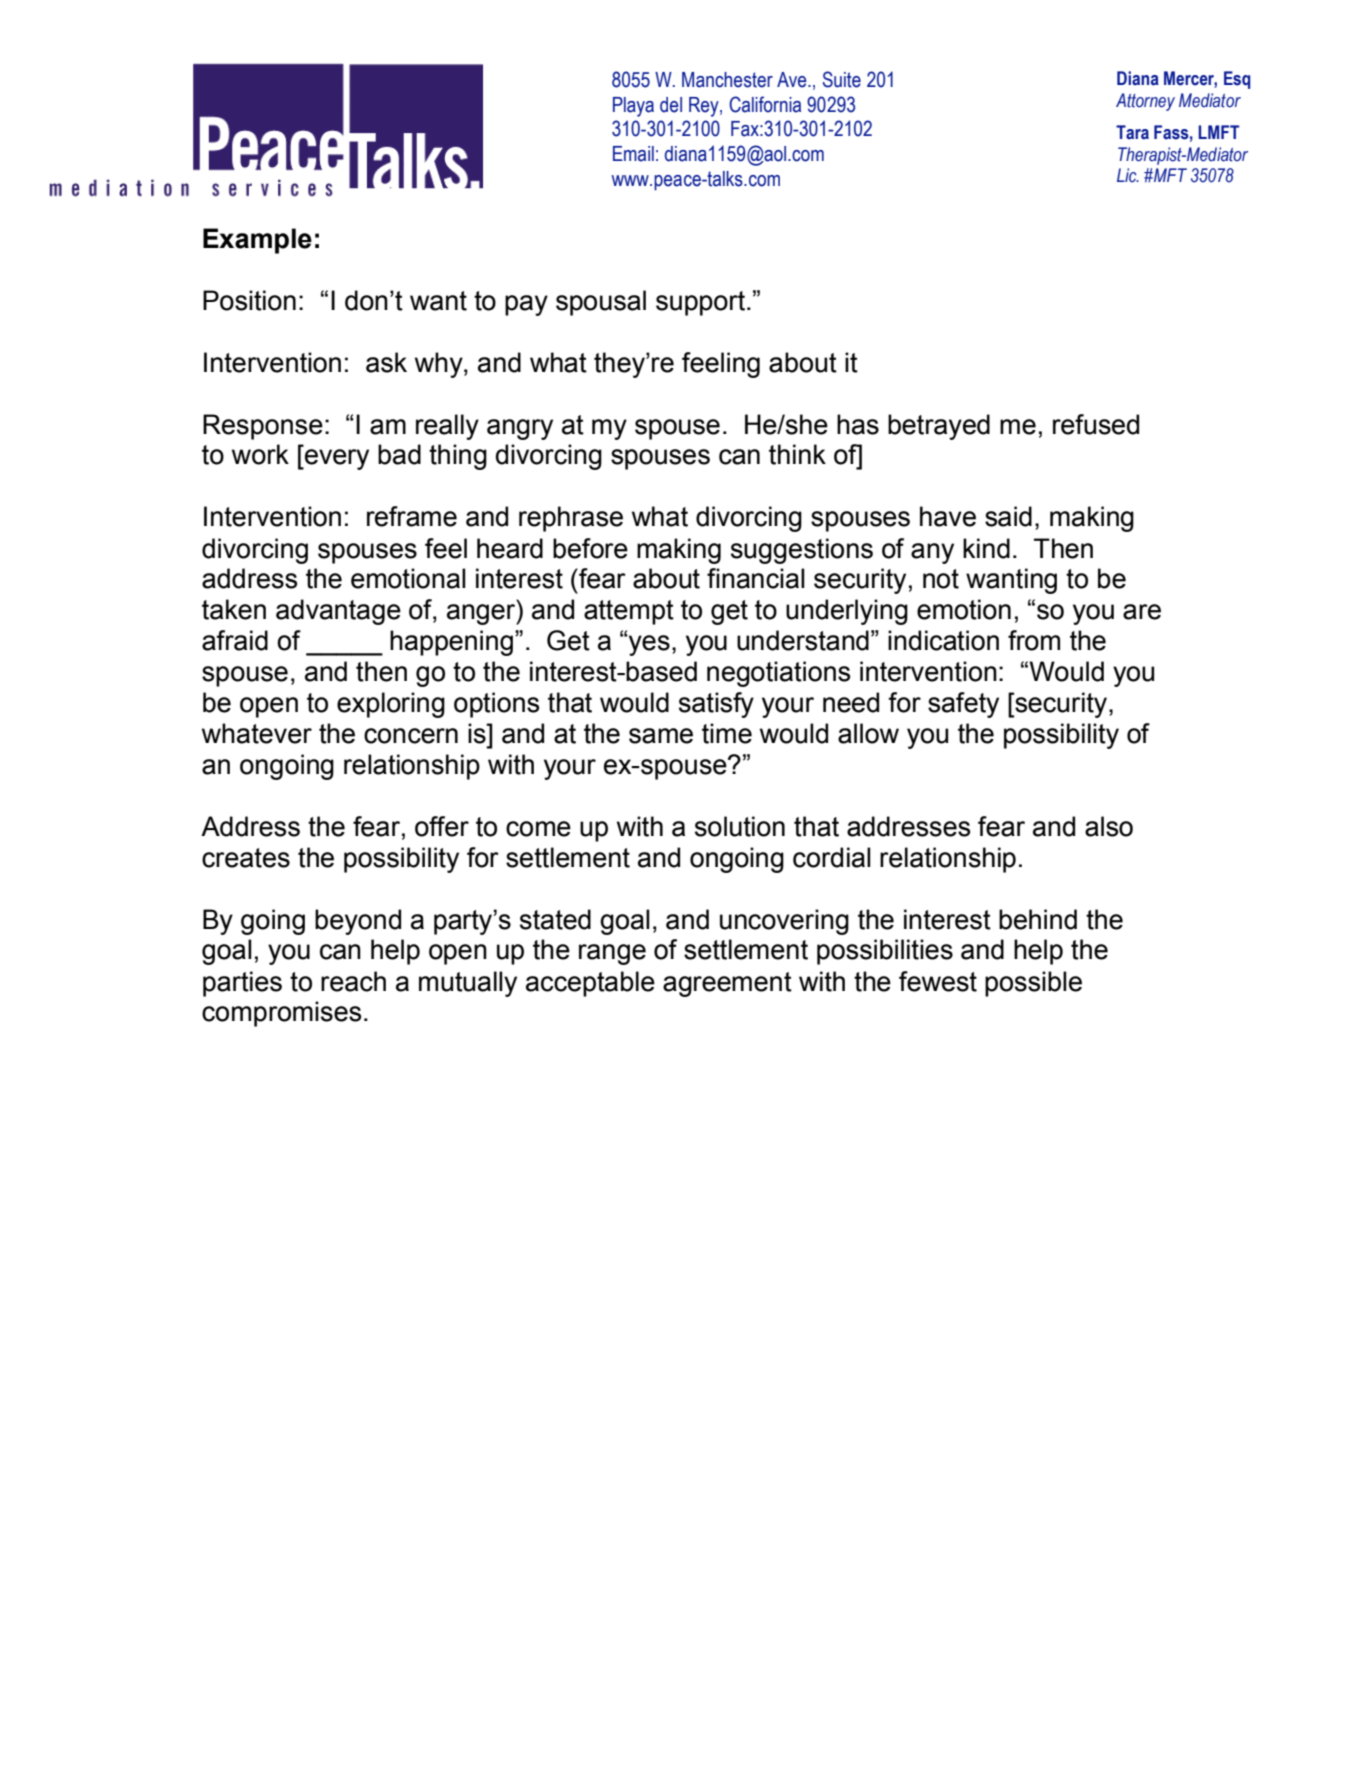 This screenshot has height=1775, width=1372. Describe the element at coordinates (727, 984) in the screenshot. I see `agreement` at that location.
